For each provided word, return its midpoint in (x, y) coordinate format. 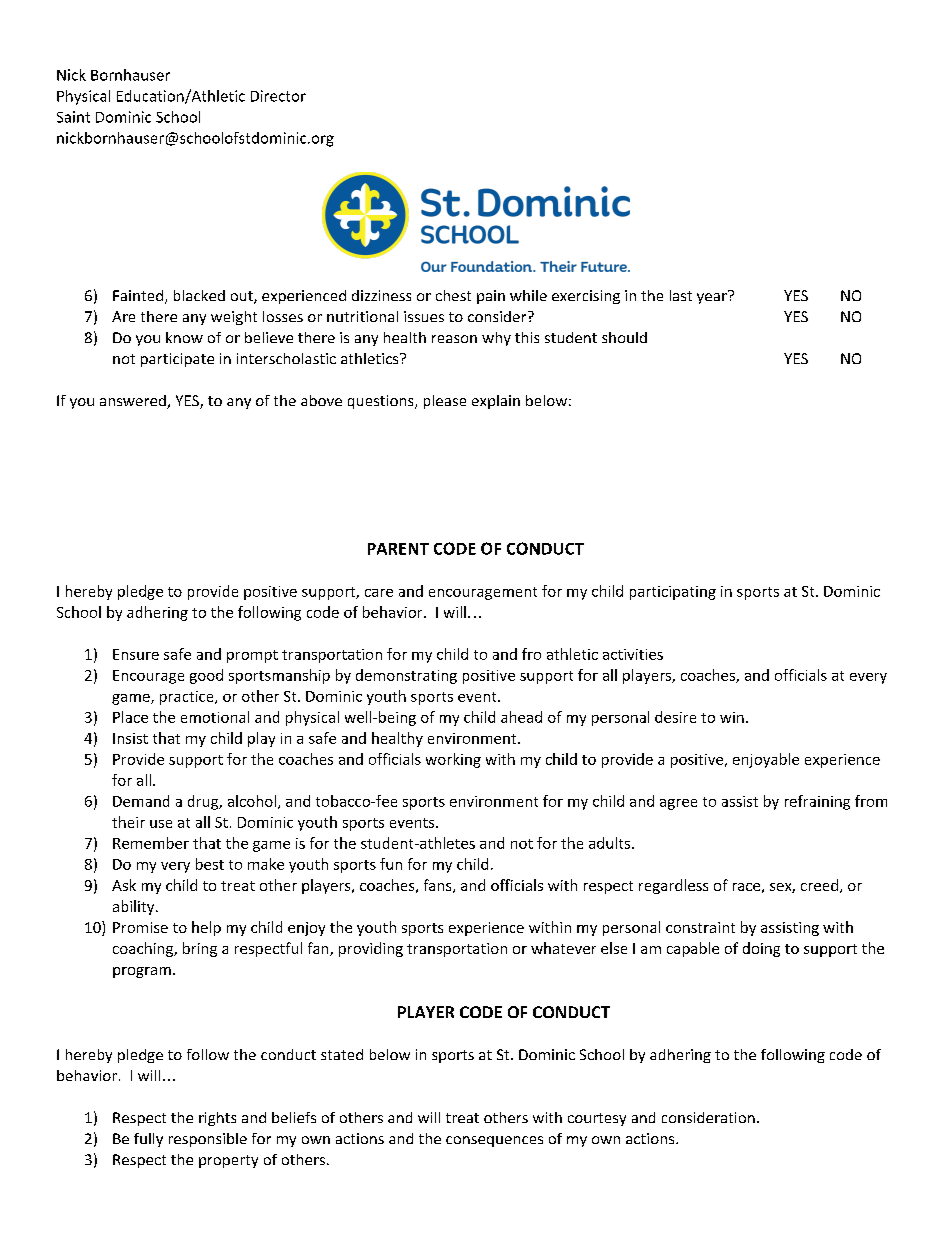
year (713, 297)
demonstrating (406, 676)
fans (439, 886)
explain (496, 402)
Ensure (136, 654)
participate (177, 360)
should (624, 337)
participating (673, 593)
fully (148, 1140)
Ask (124, 885)
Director (278, 96)
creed (819, 885)
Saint (73, 117)
